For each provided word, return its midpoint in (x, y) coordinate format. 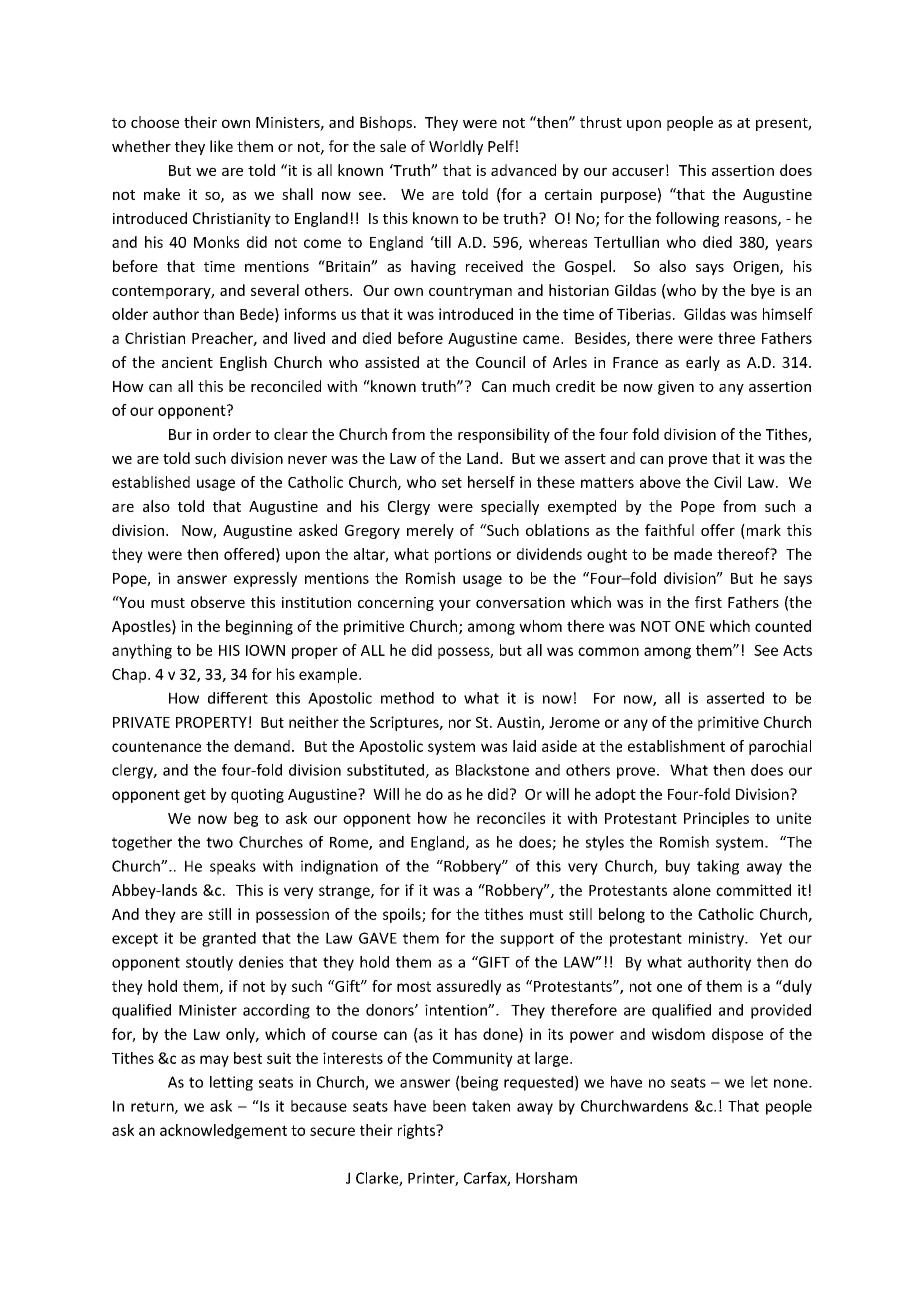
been (449, 1106)
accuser (638, 172)
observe (218, 602)
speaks (233, 867)
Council (500, 362)
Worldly (456, 147)
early (703, 363)
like (221, 146)
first (708, 602)
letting (231, 1083)
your (455, 605)
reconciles (511, 818)
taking (718, 867)
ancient (187, 362)
